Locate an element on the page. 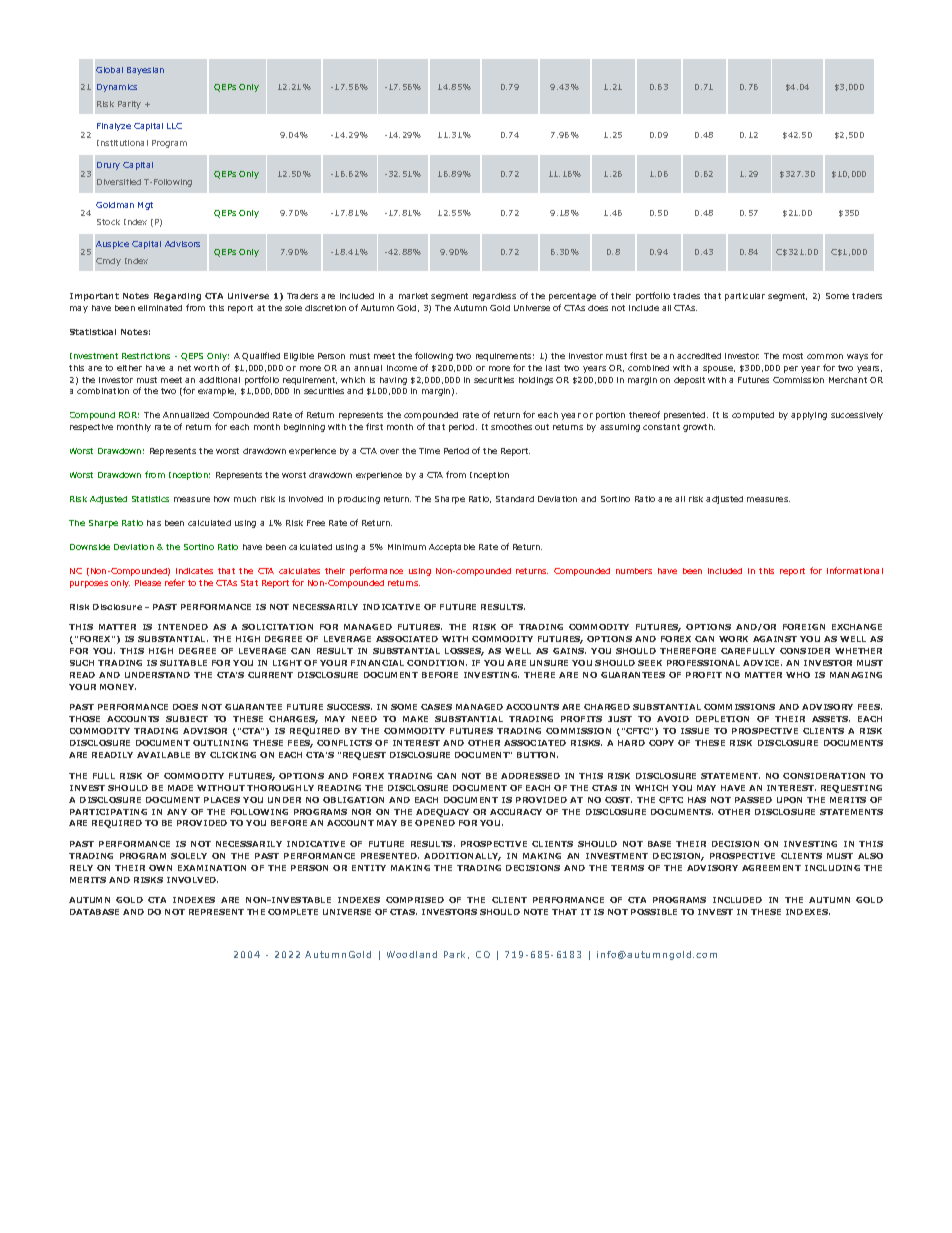 This document has width=952, height=1233. holdings is located at coordinates (536, 381).
